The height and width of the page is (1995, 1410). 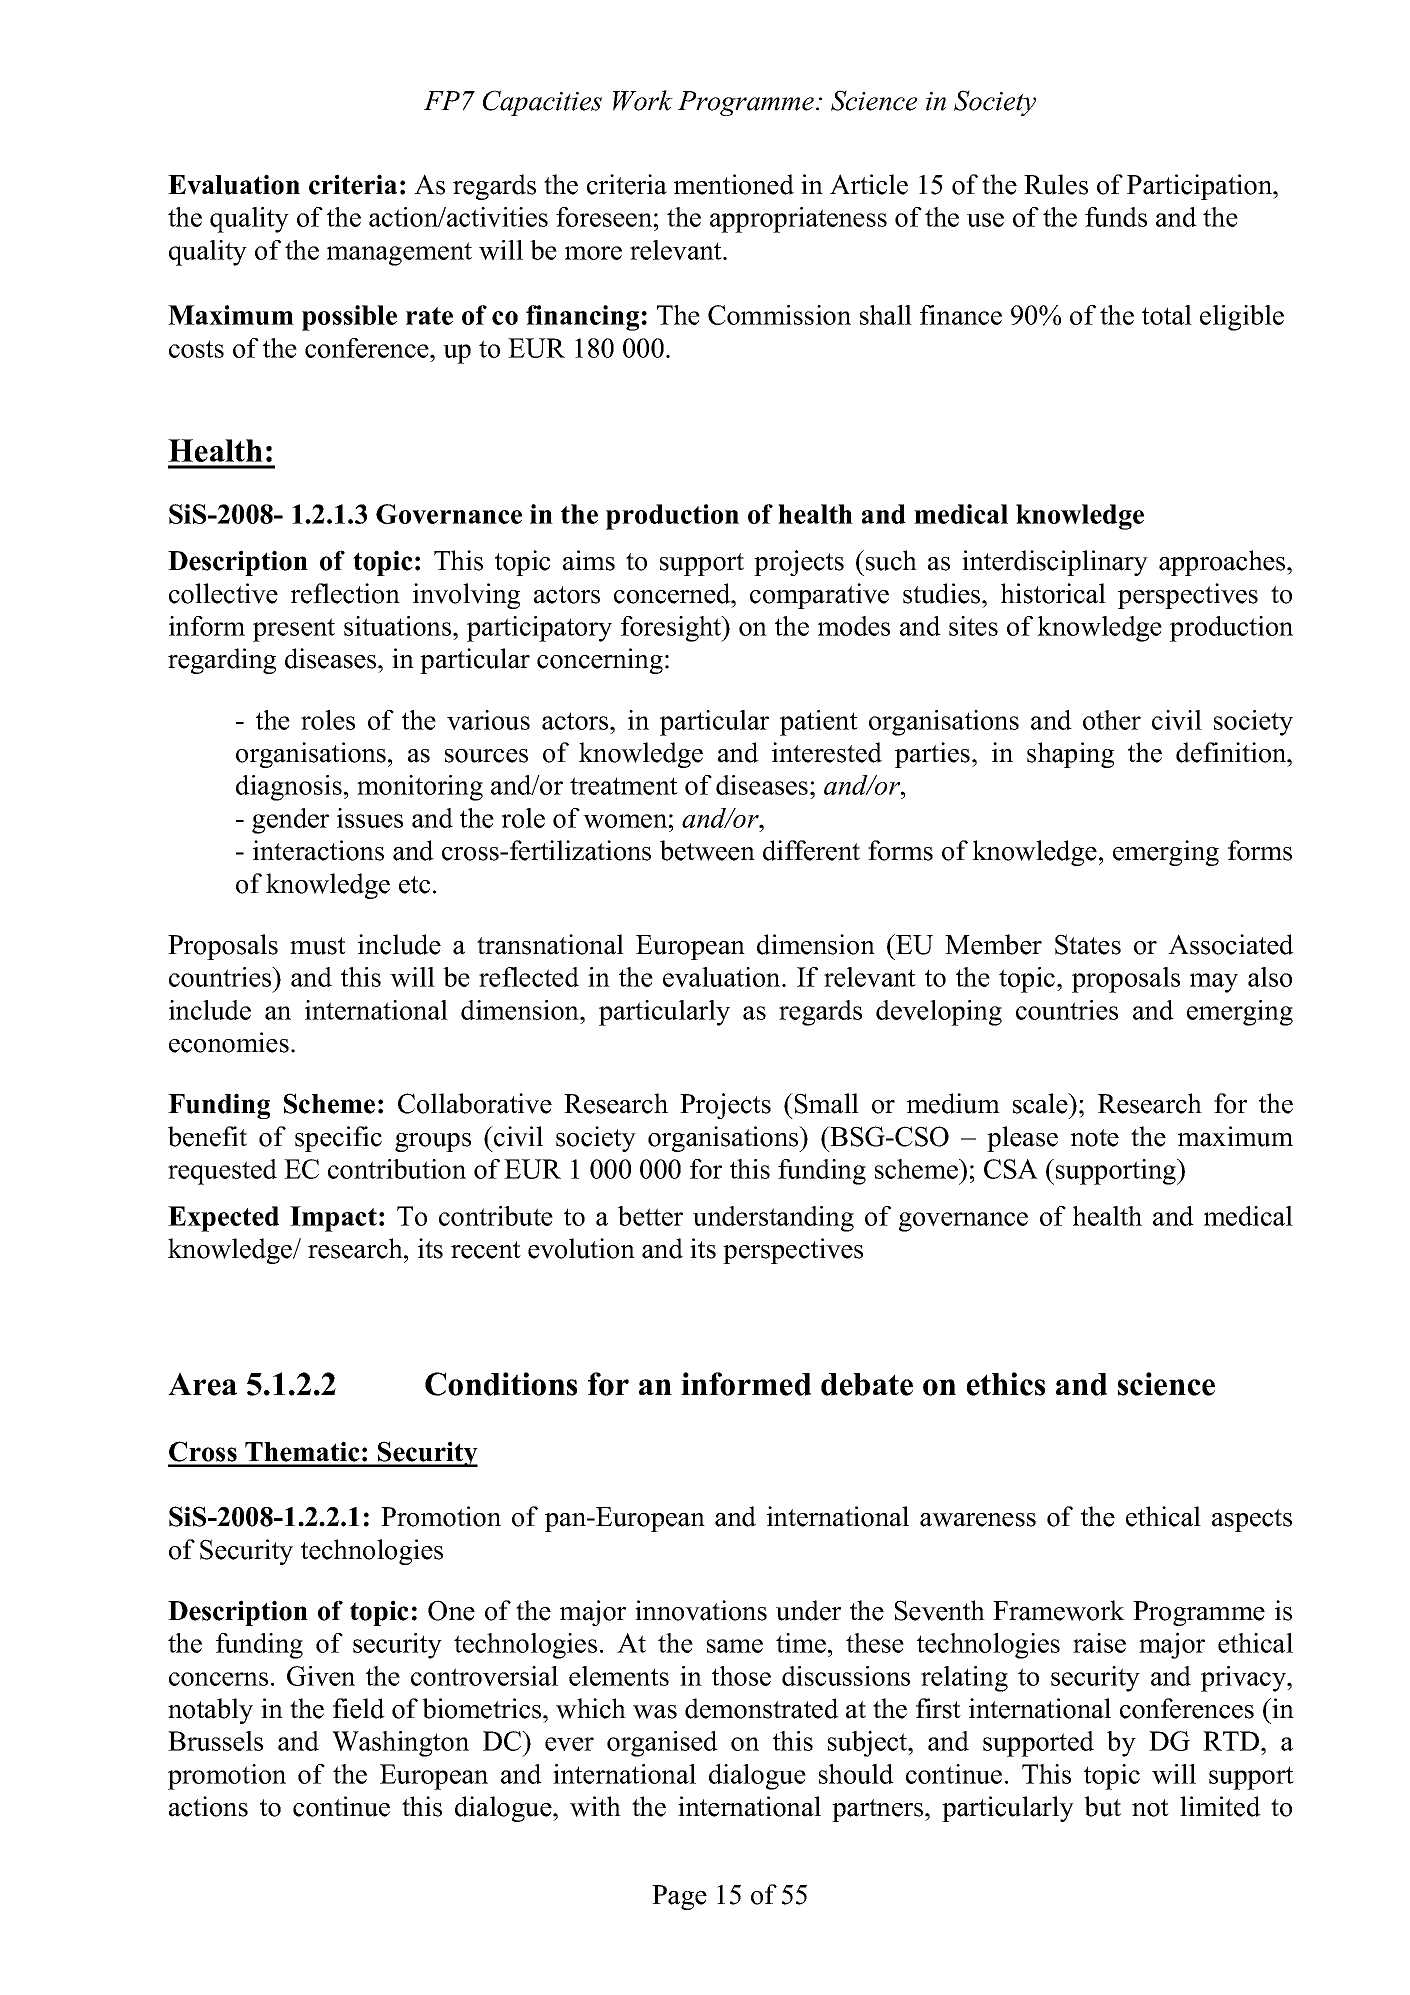 What do you see at coordinates (867, 1384) in the page?
I see `debate` at bounding box center [867, 1384].
